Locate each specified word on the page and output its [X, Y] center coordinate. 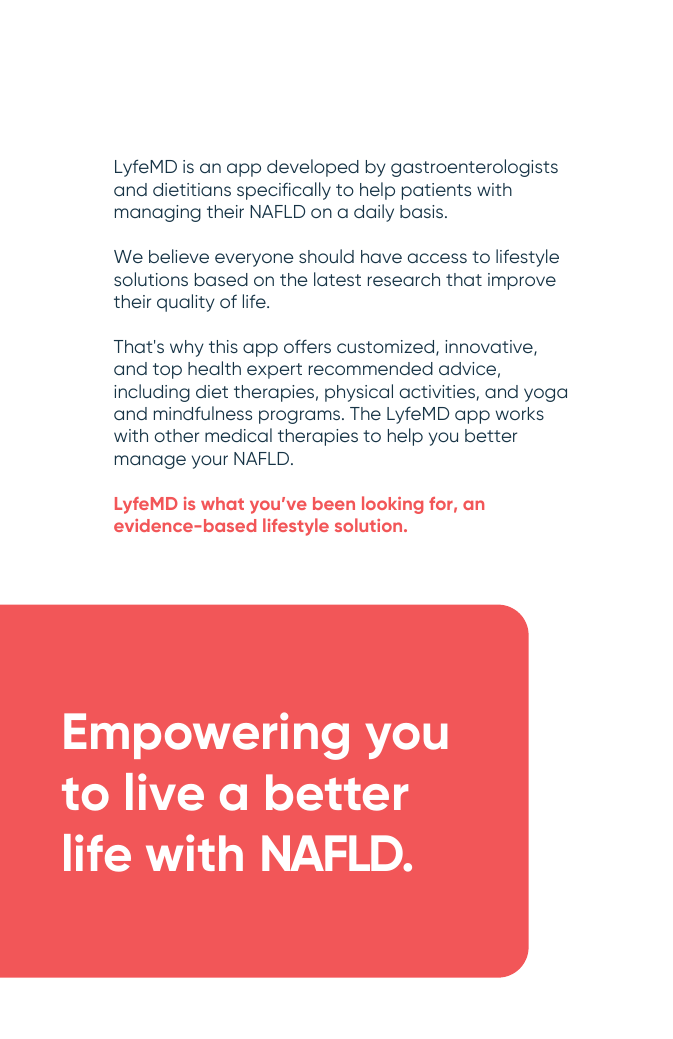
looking [392, 505]
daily [374, 213]
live [165, 792]
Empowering [206, 736]
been [334, 503]
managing [158, 213]
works [520, 413]
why [187, 348]
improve [522, 281]
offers [307, 346]
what [222, 503]
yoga [545, 395]
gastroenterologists [474, 168]
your [210, 462]
